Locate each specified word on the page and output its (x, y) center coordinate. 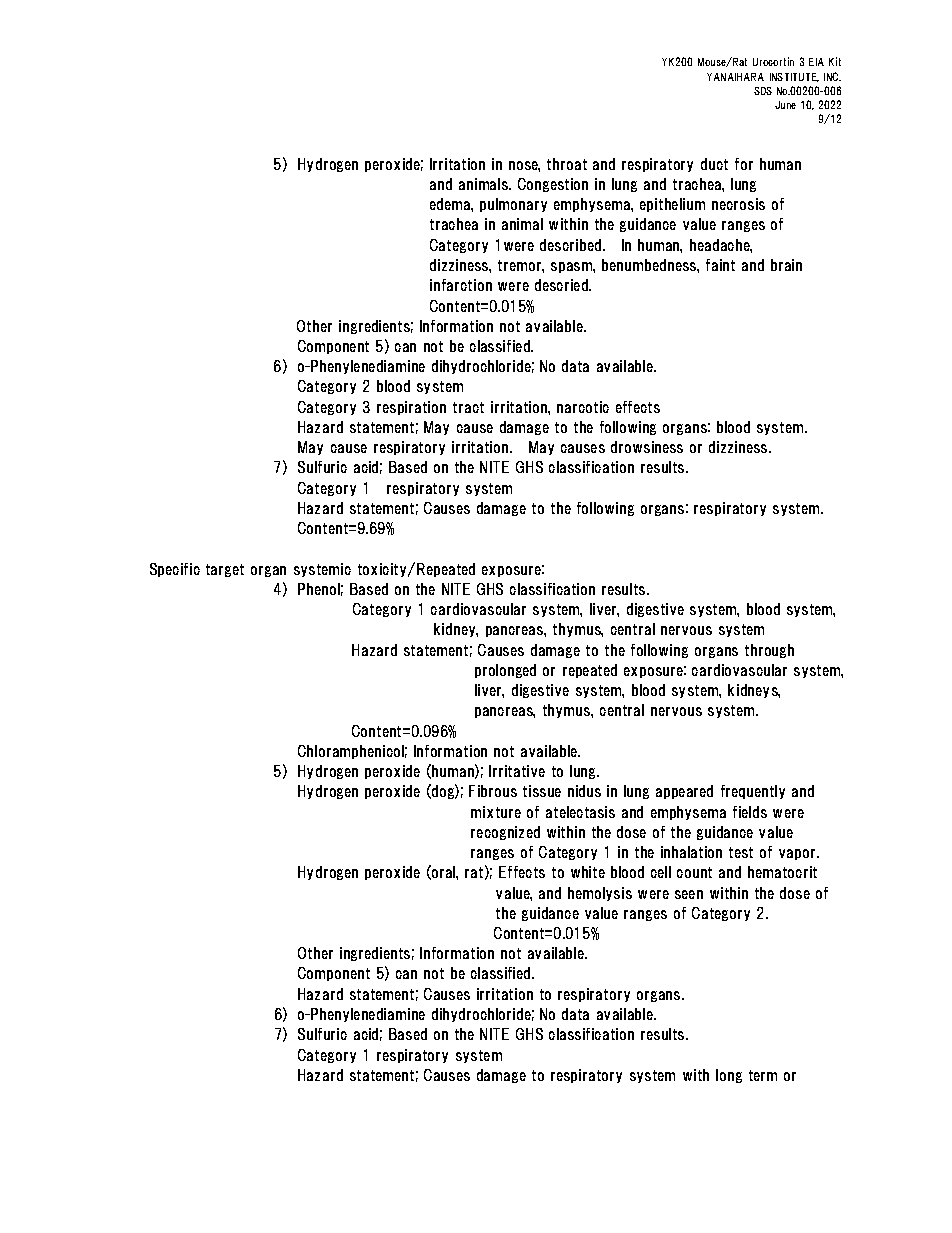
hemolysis (600, 894)
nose (524, 166)
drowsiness (647, 447)
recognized (505, 833)
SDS (763, 91)
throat (567, 164)
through (769, 651)
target (225, 570)
